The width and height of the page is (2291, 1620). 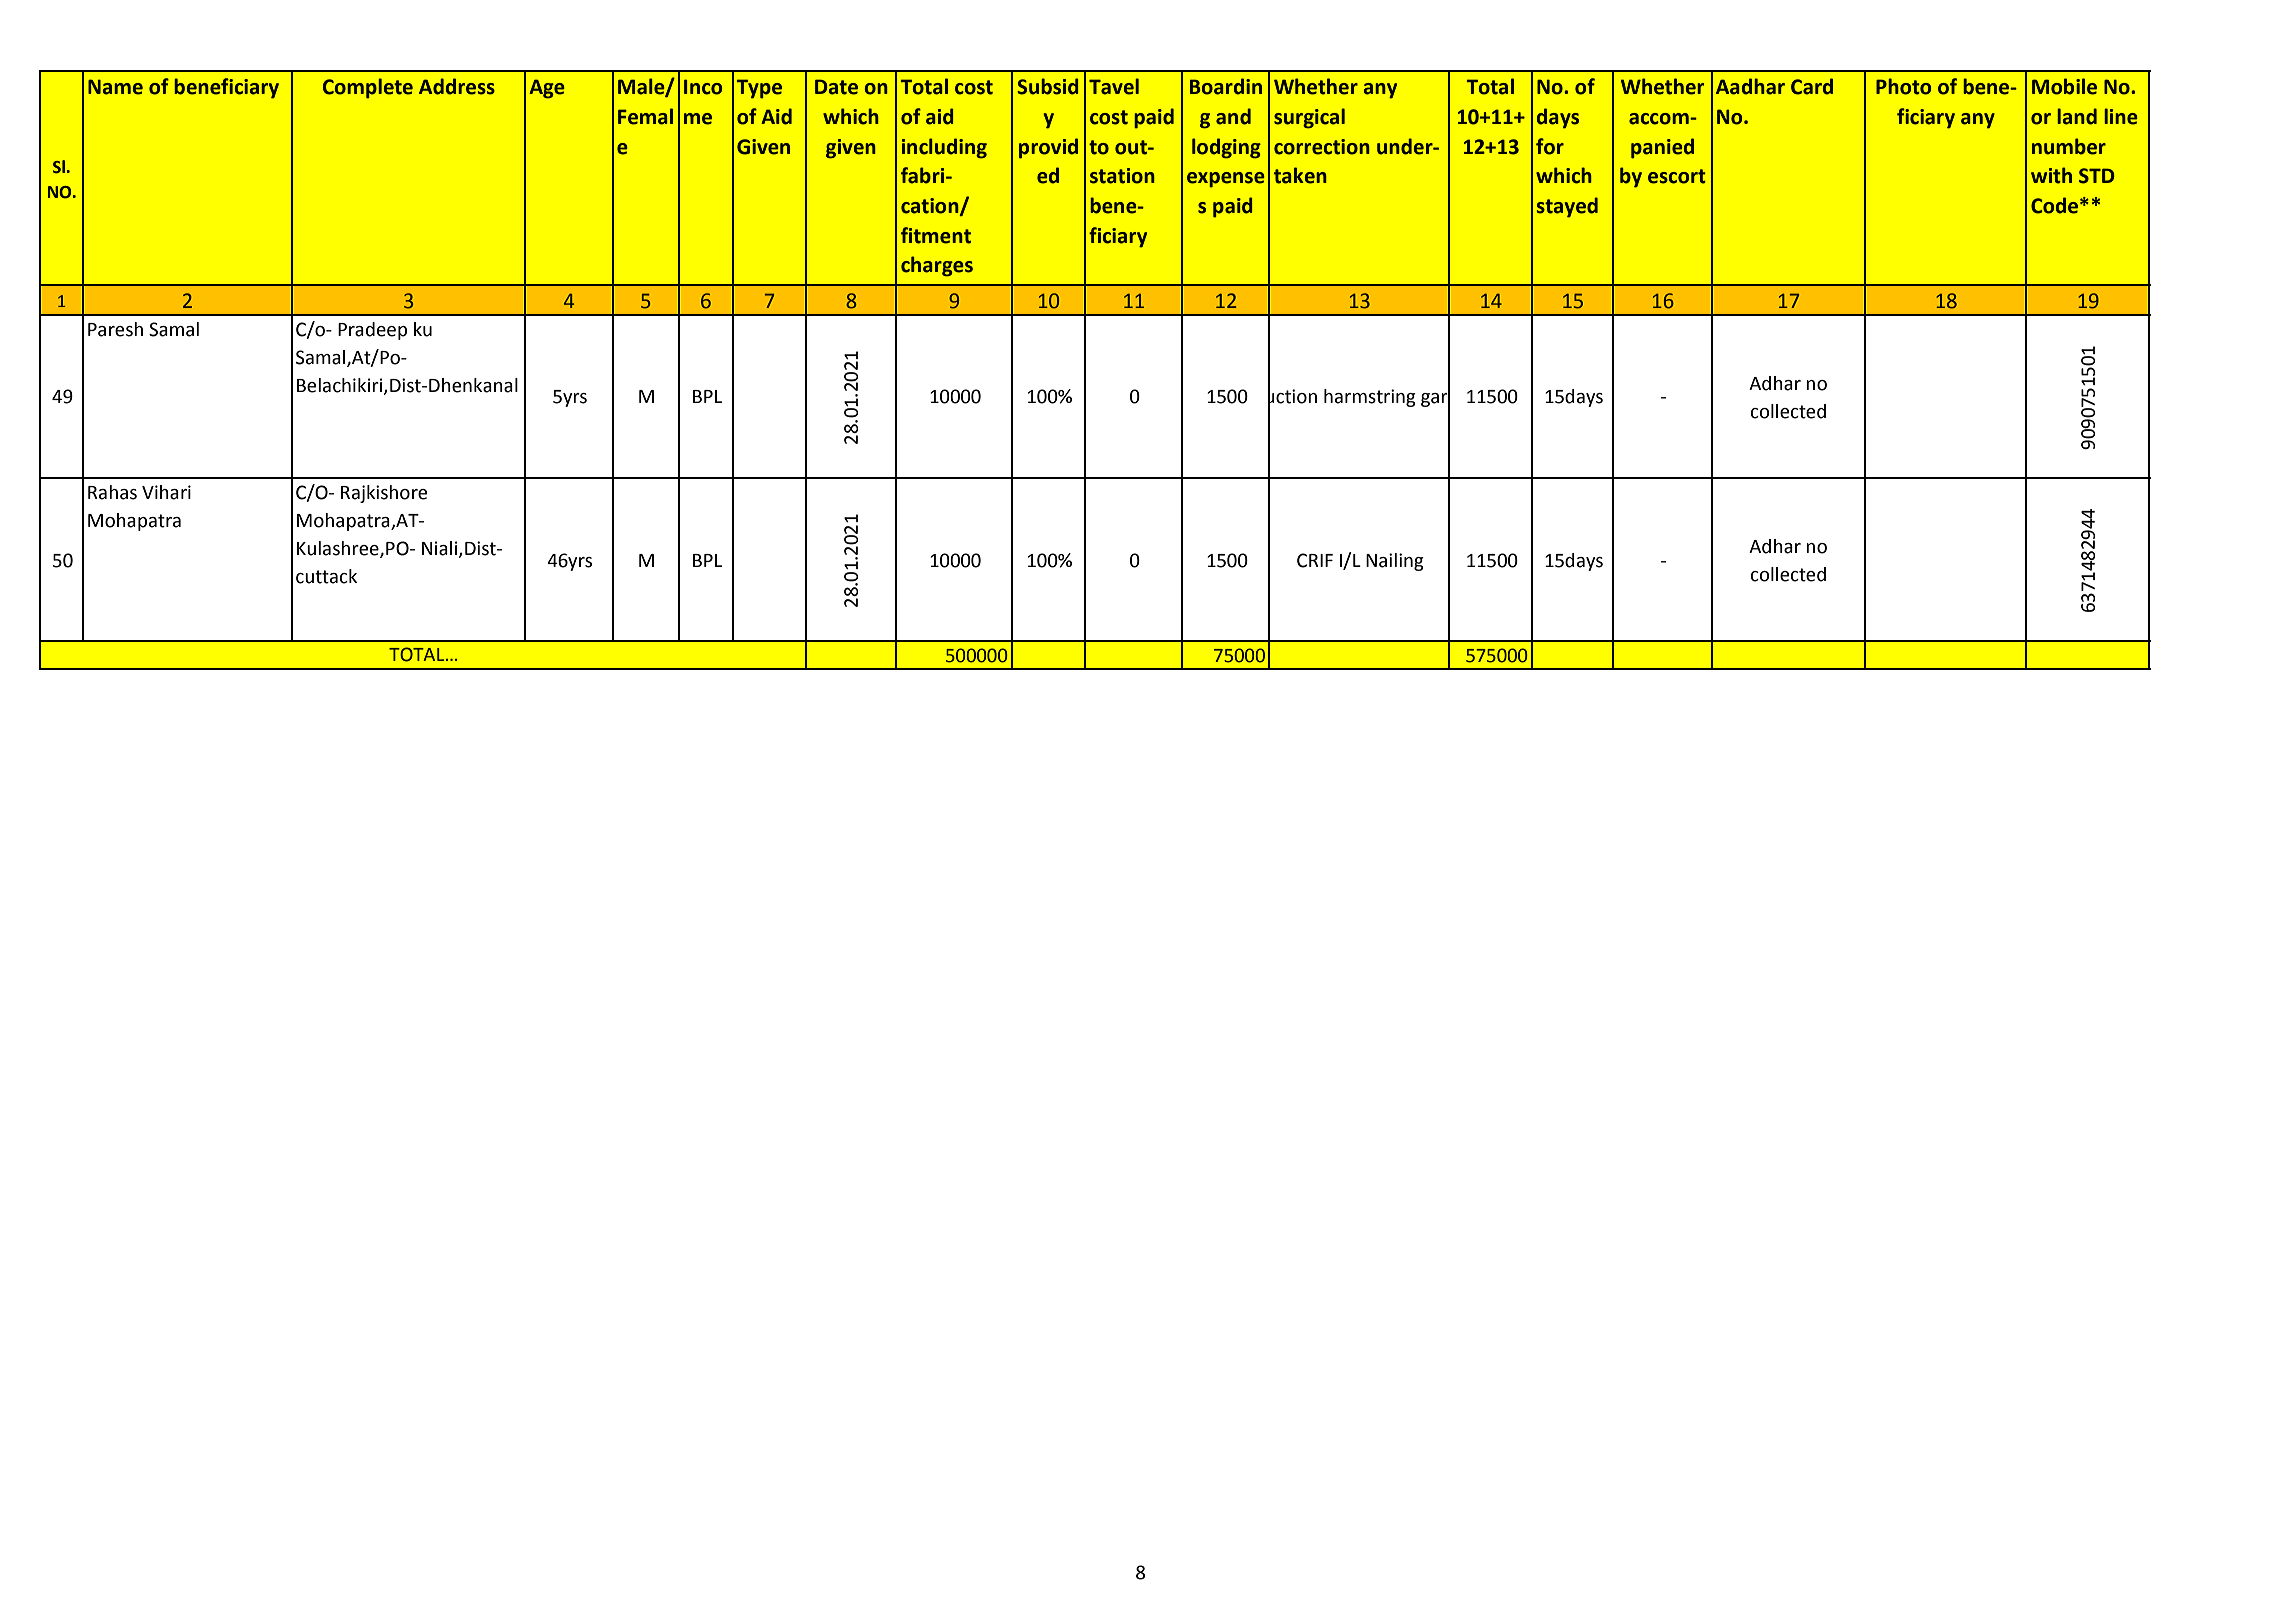 I want to click on Nailing, so click(x=1395, y=562).
